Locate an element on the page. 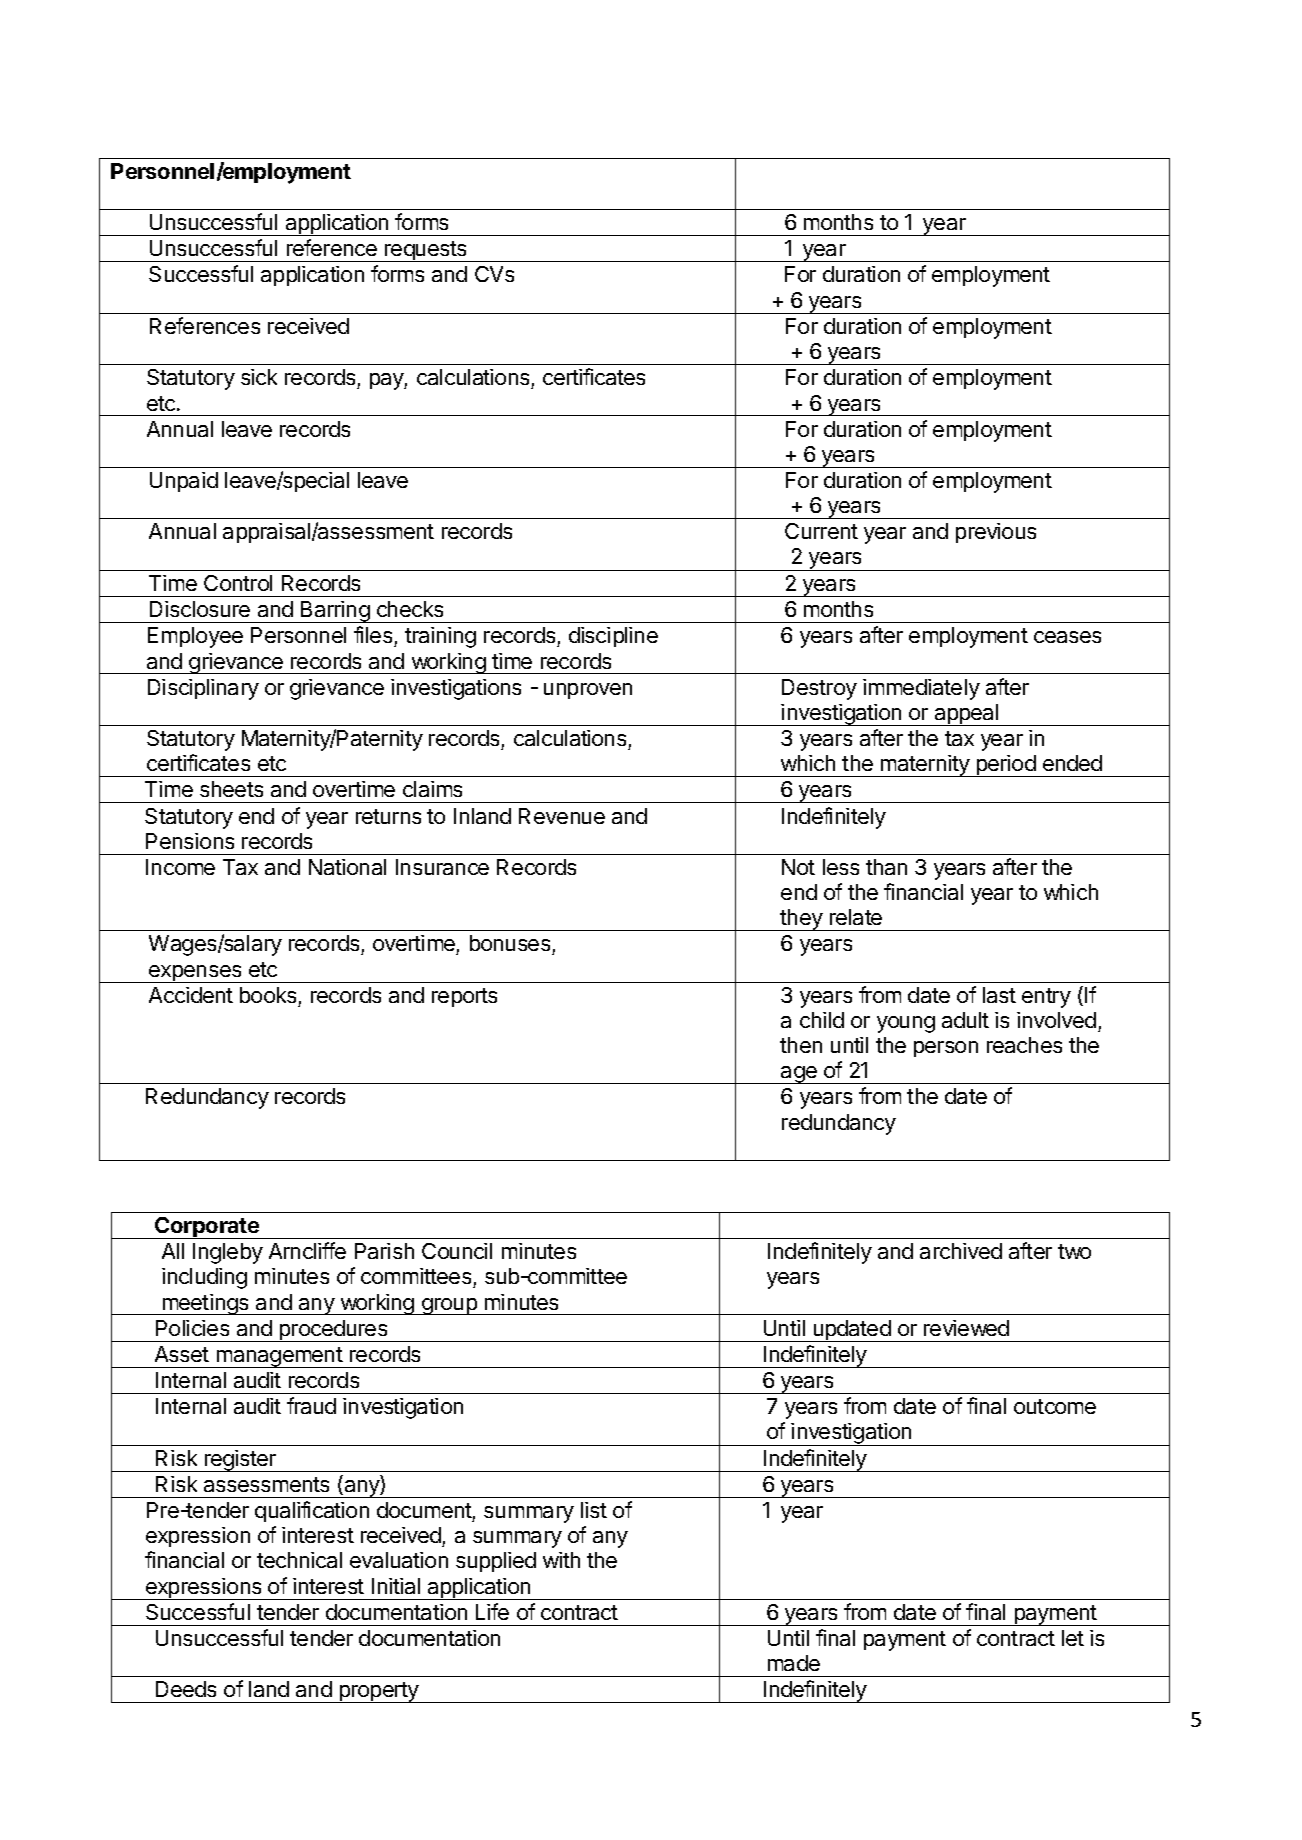  with is located at coordinates (561, 1560).
